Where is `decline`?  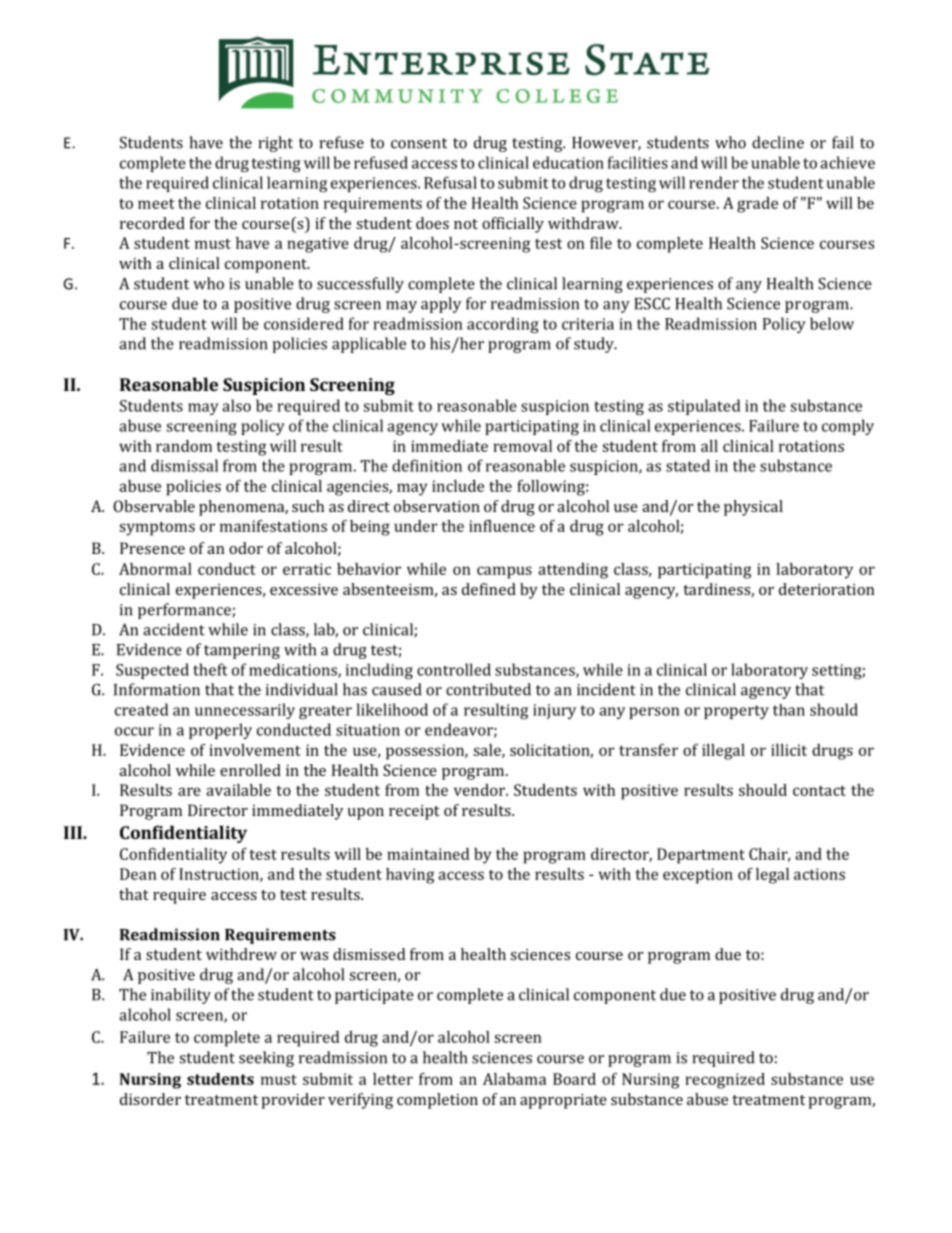 decline is located at coordinates (778, 142).
